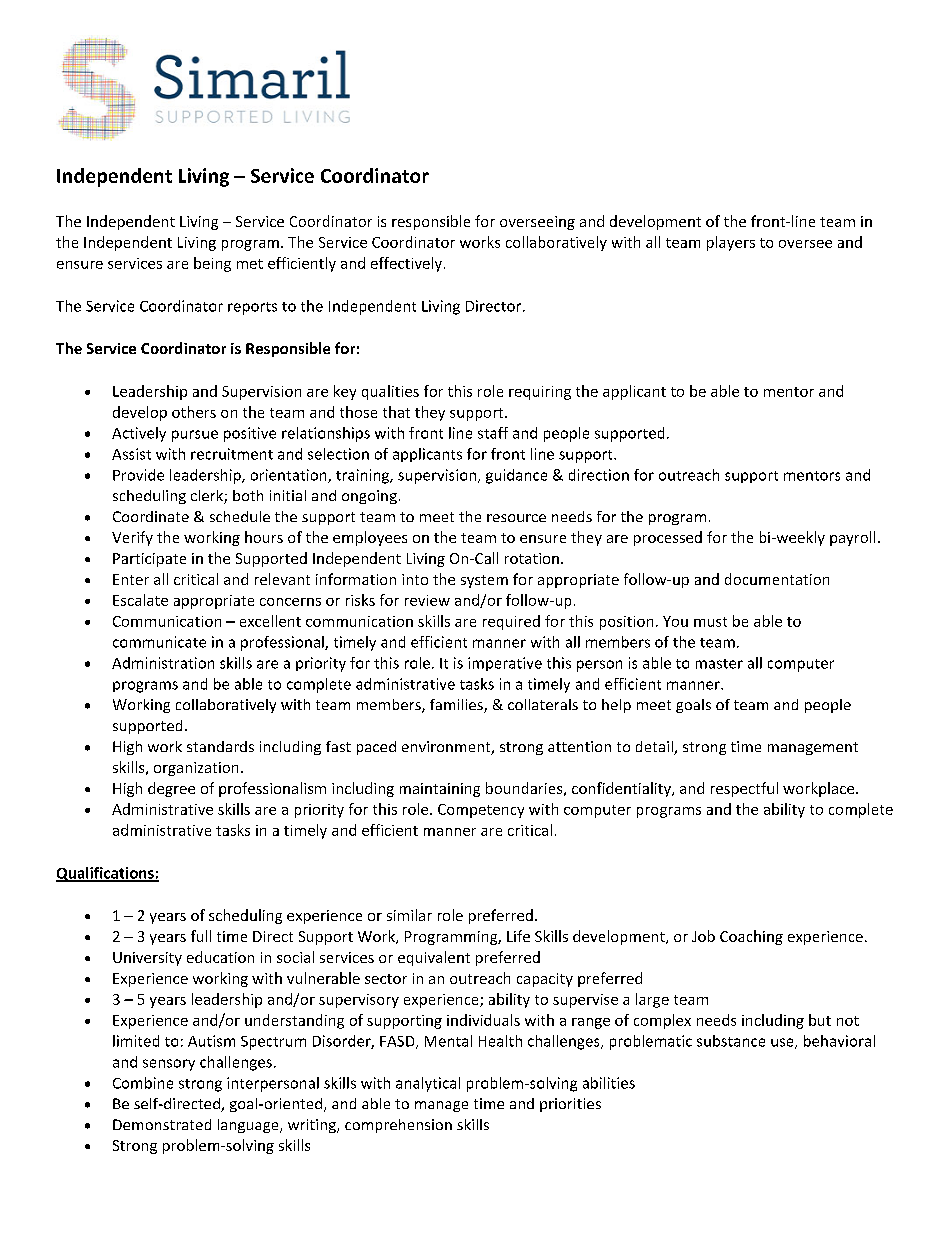  Describe the element at coordinates (162, 1124) in the document. I see `Demonstrated` at that location.
